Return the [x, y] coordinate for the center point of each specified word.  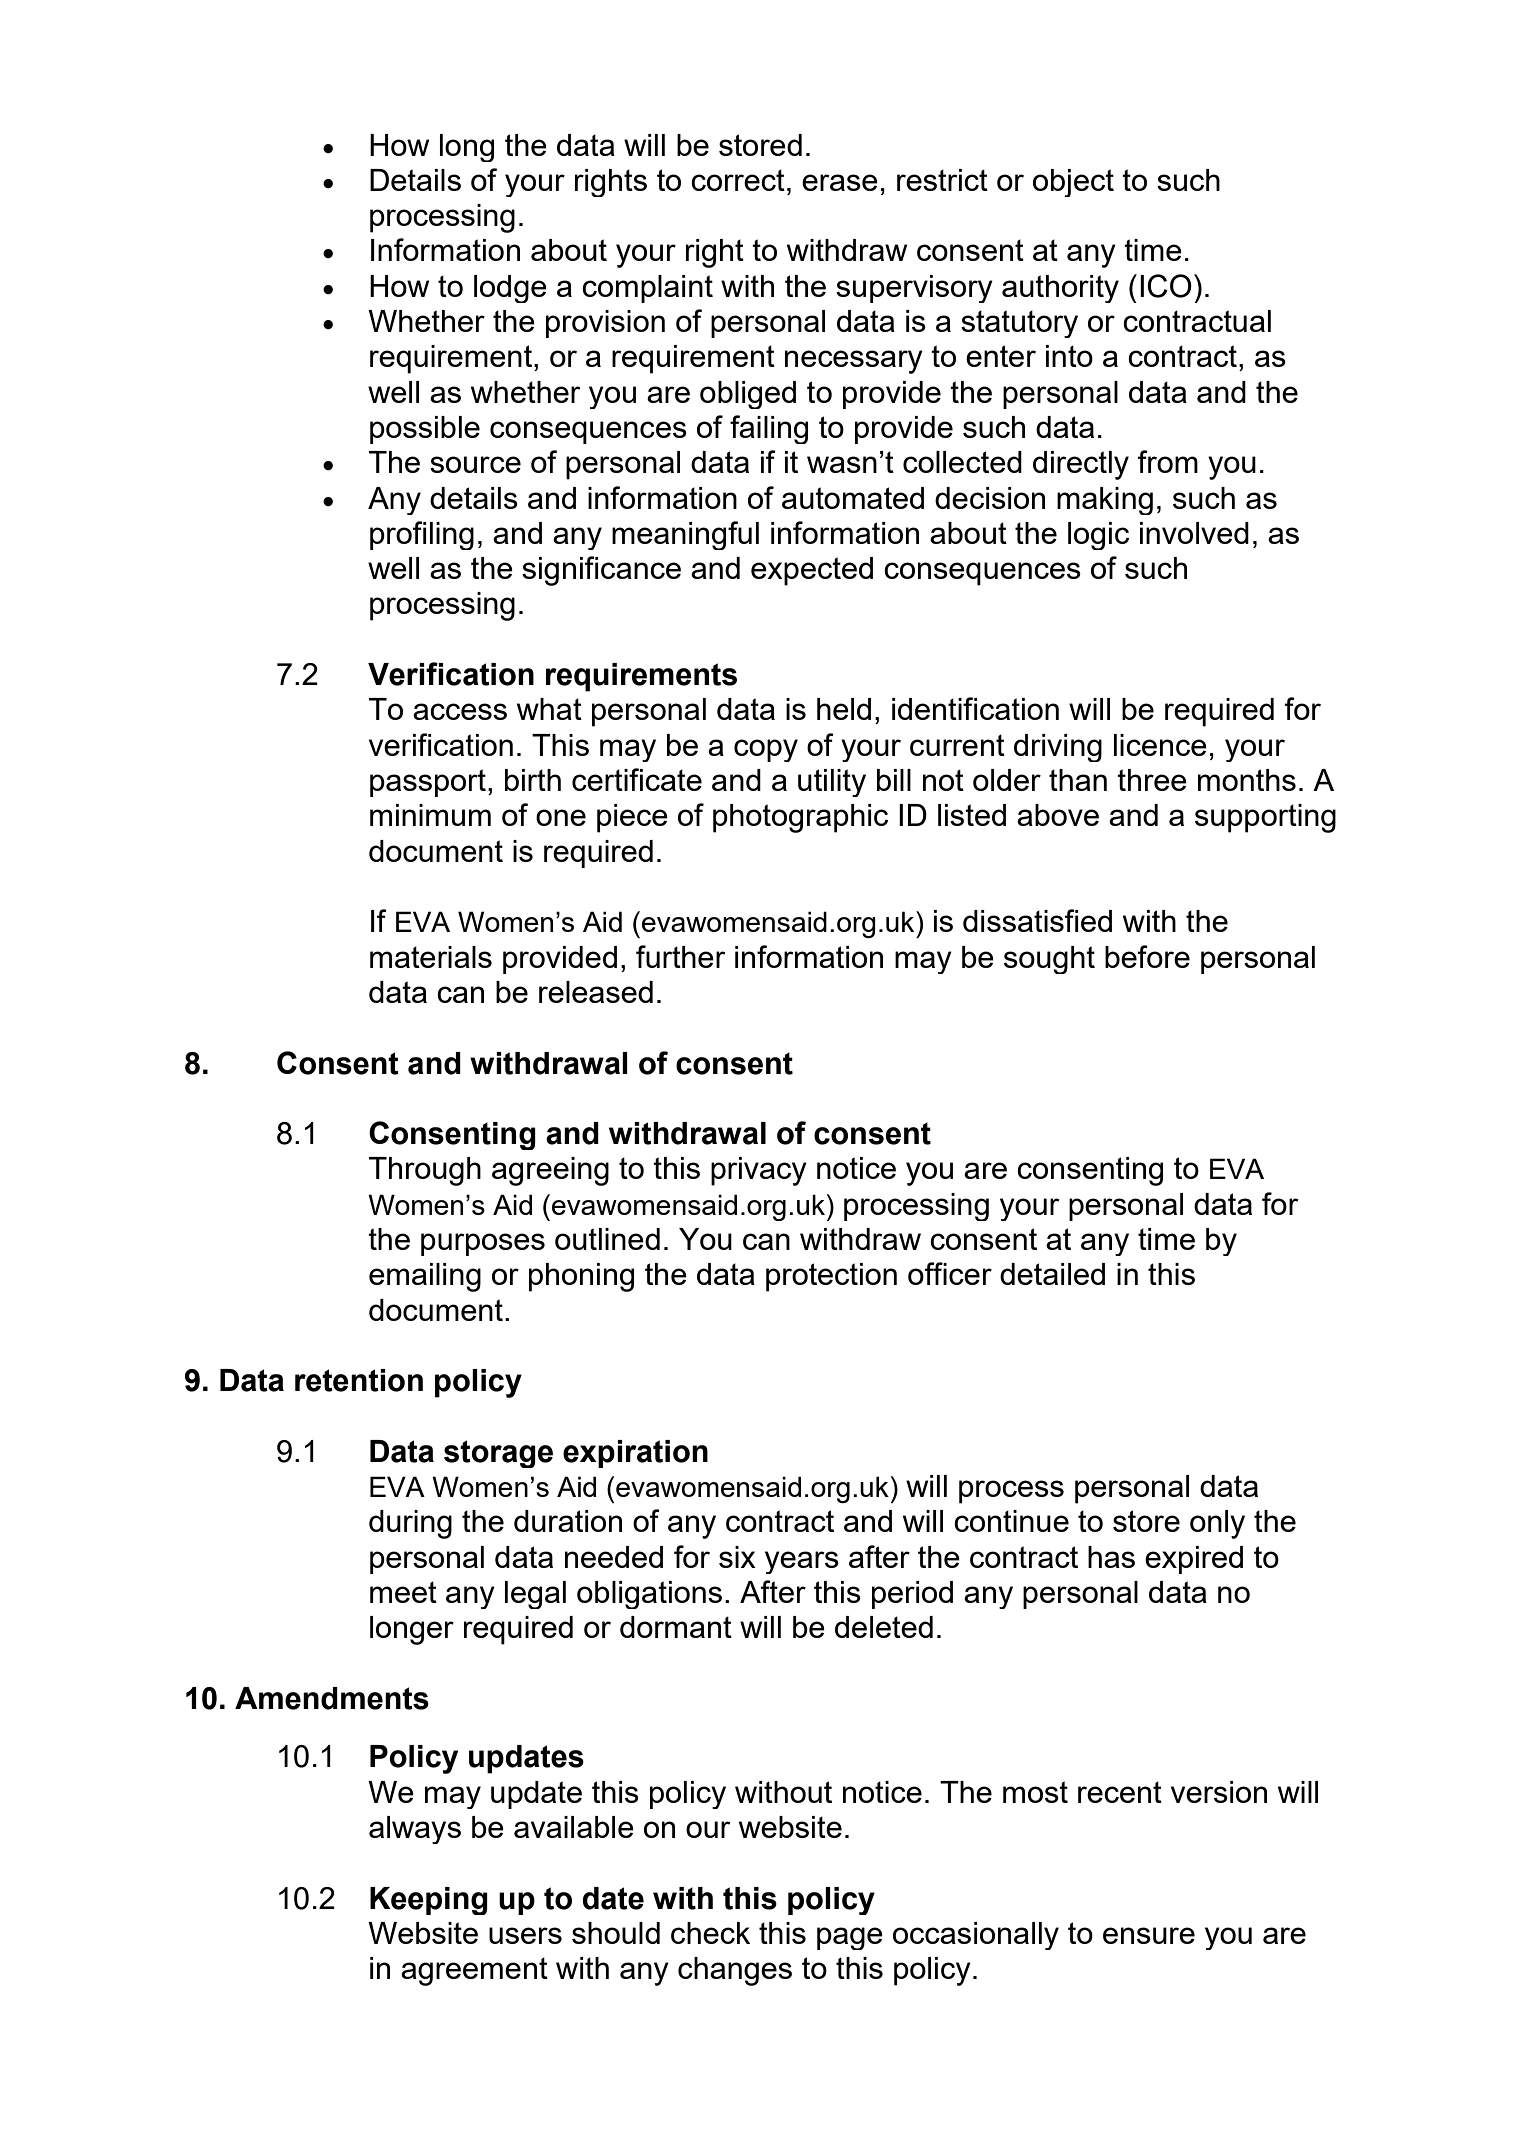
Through [425, 1171]
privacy [759, 1171]
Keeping [429, 1901]
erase [840, 182]
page [850, 1938]
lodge [510, 289]
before [1147, 956]
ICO [1166, 286]
